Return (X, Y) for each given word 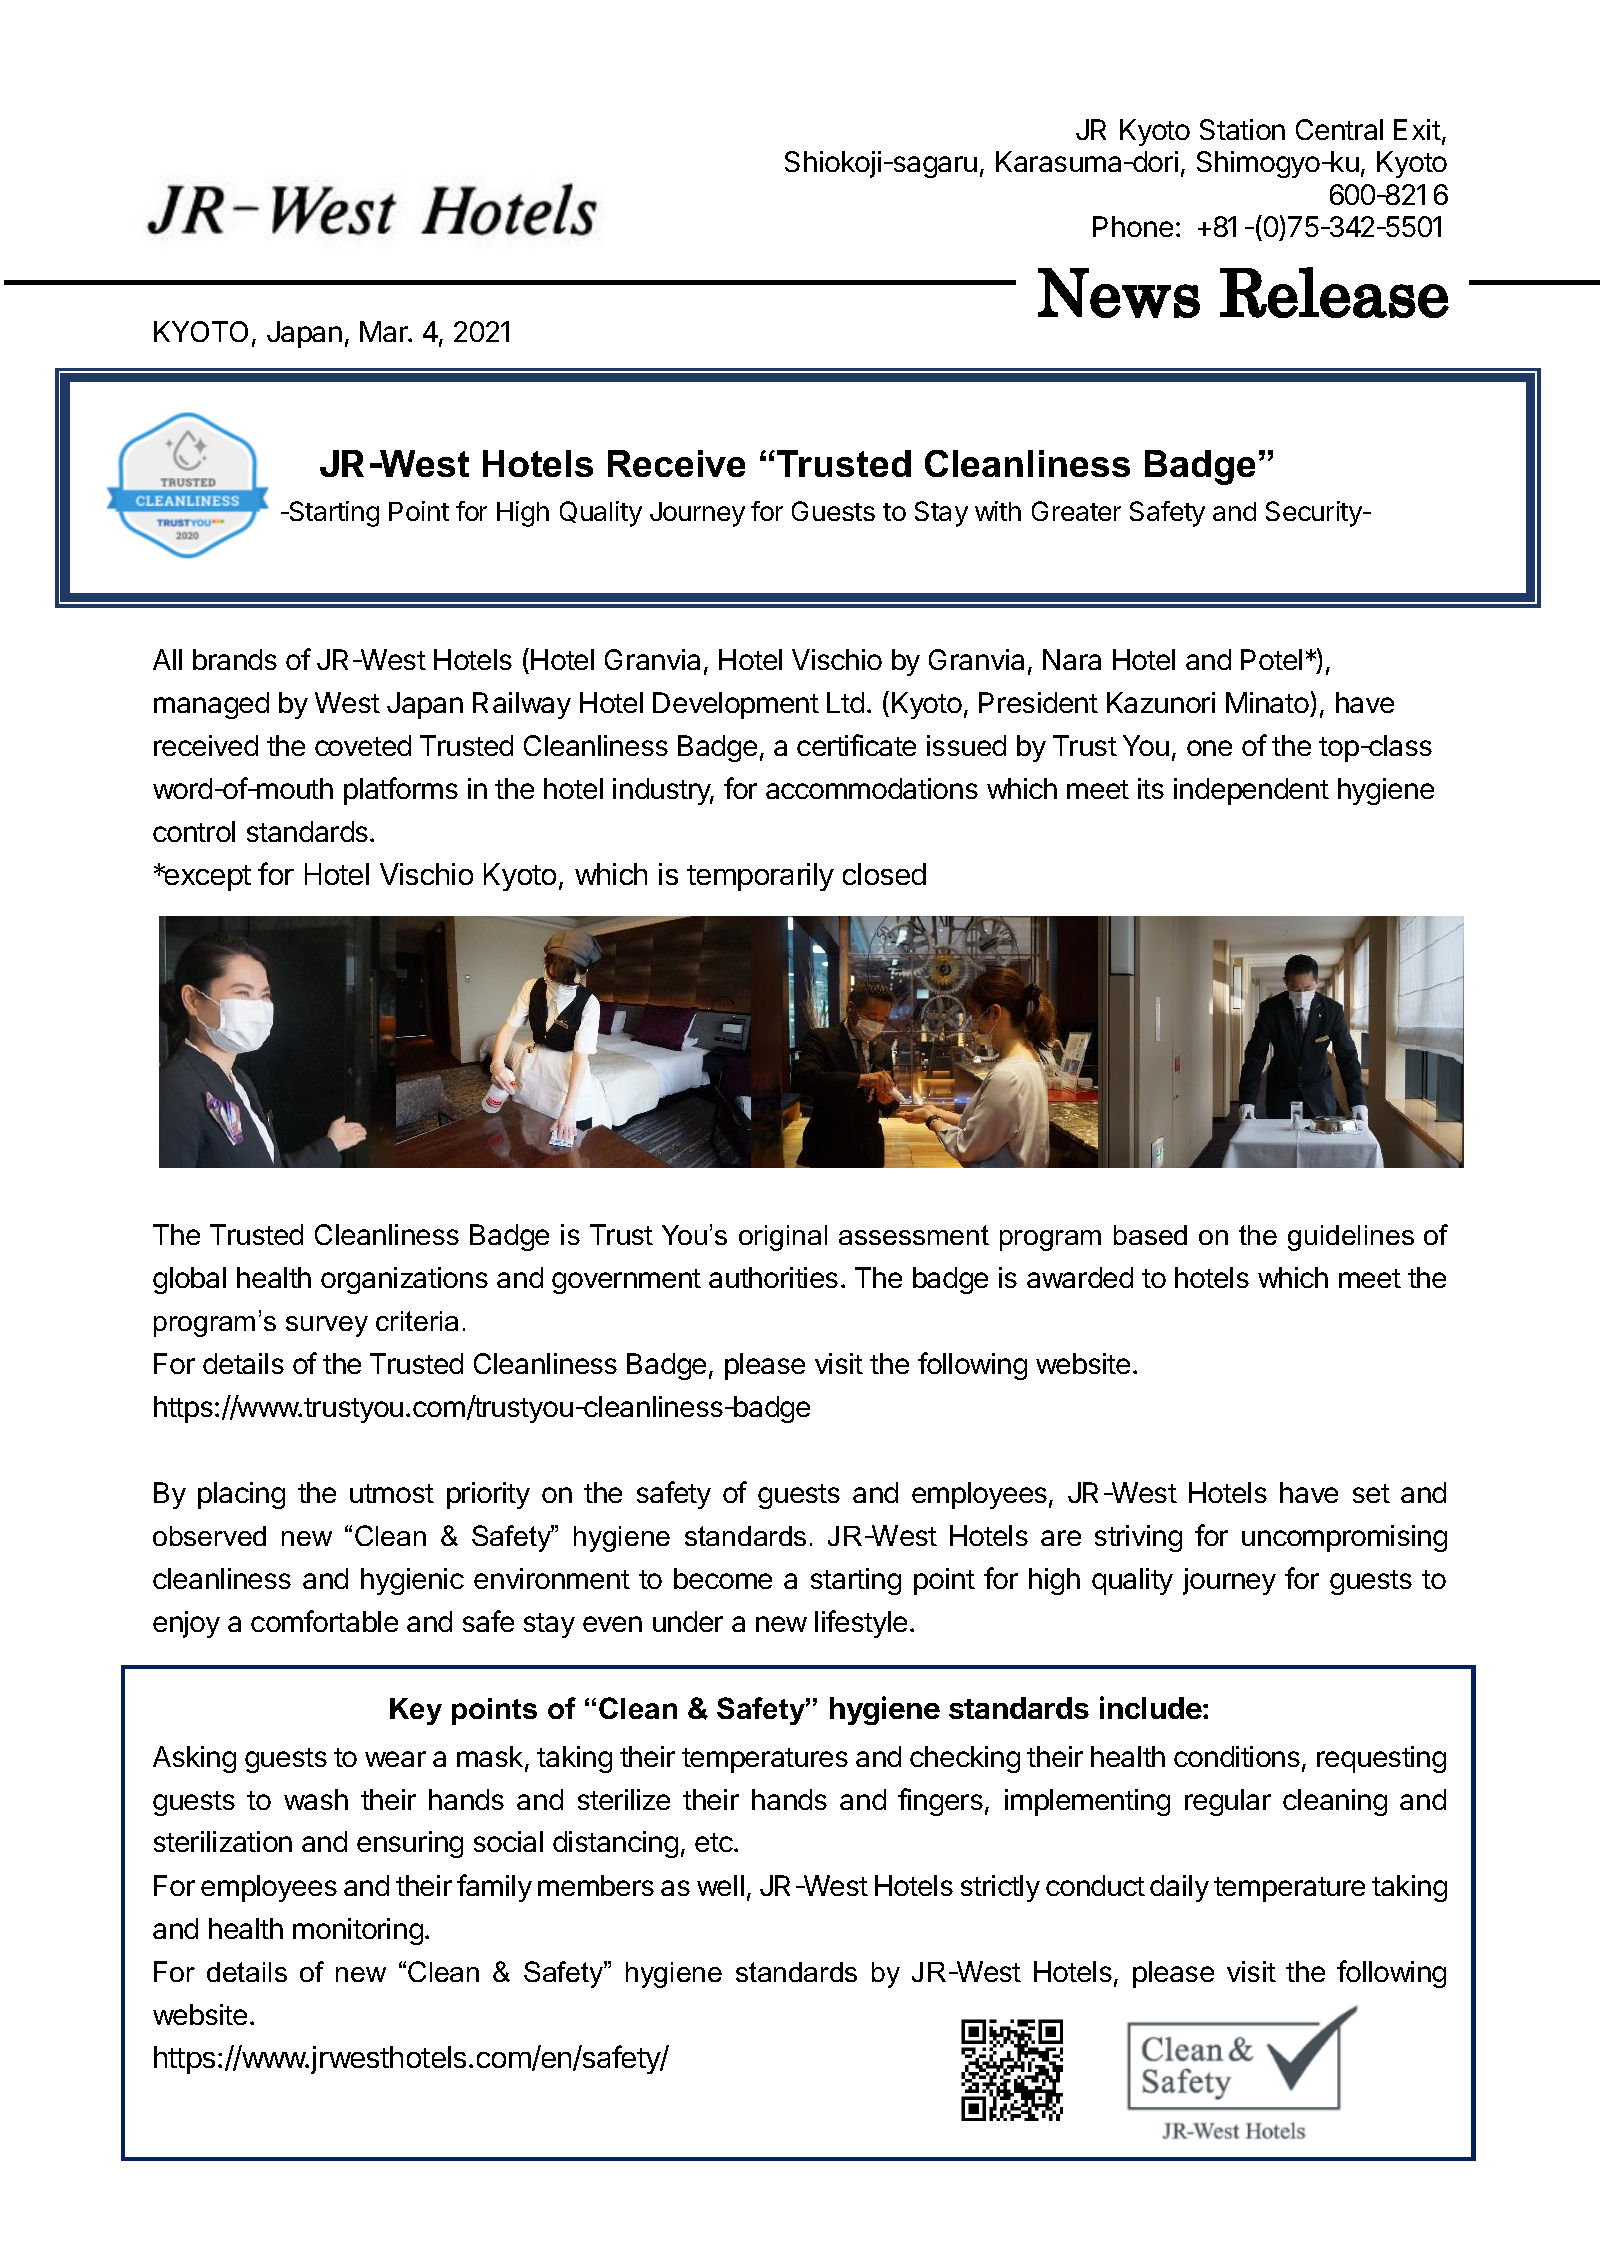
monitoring (358, 1931)
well (720, 1885)
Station (1242, 129)
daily (1179, 1888)
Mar (385, 331)
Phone (1133, 226)
